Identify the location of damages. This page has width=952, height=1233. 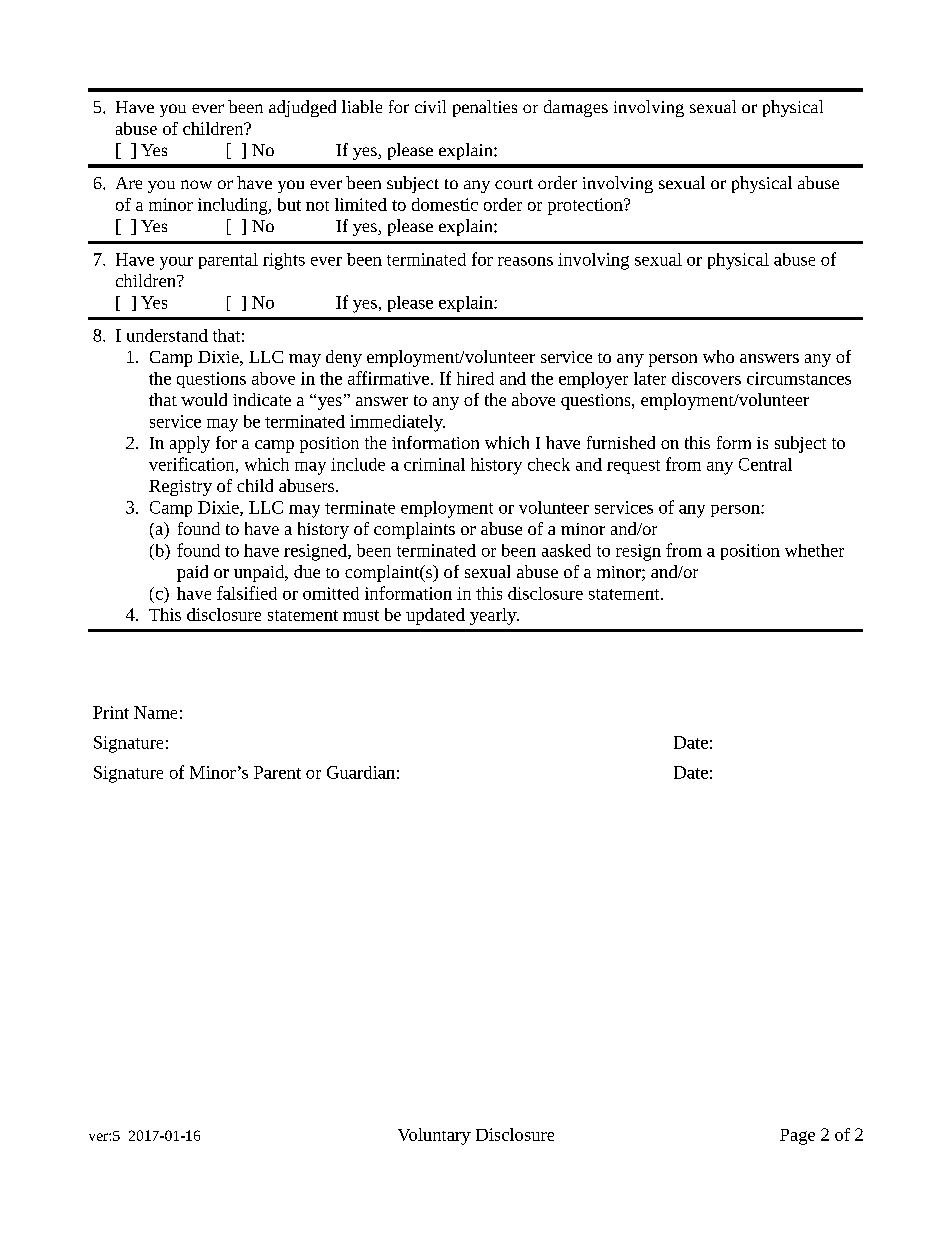
(576, 108).
